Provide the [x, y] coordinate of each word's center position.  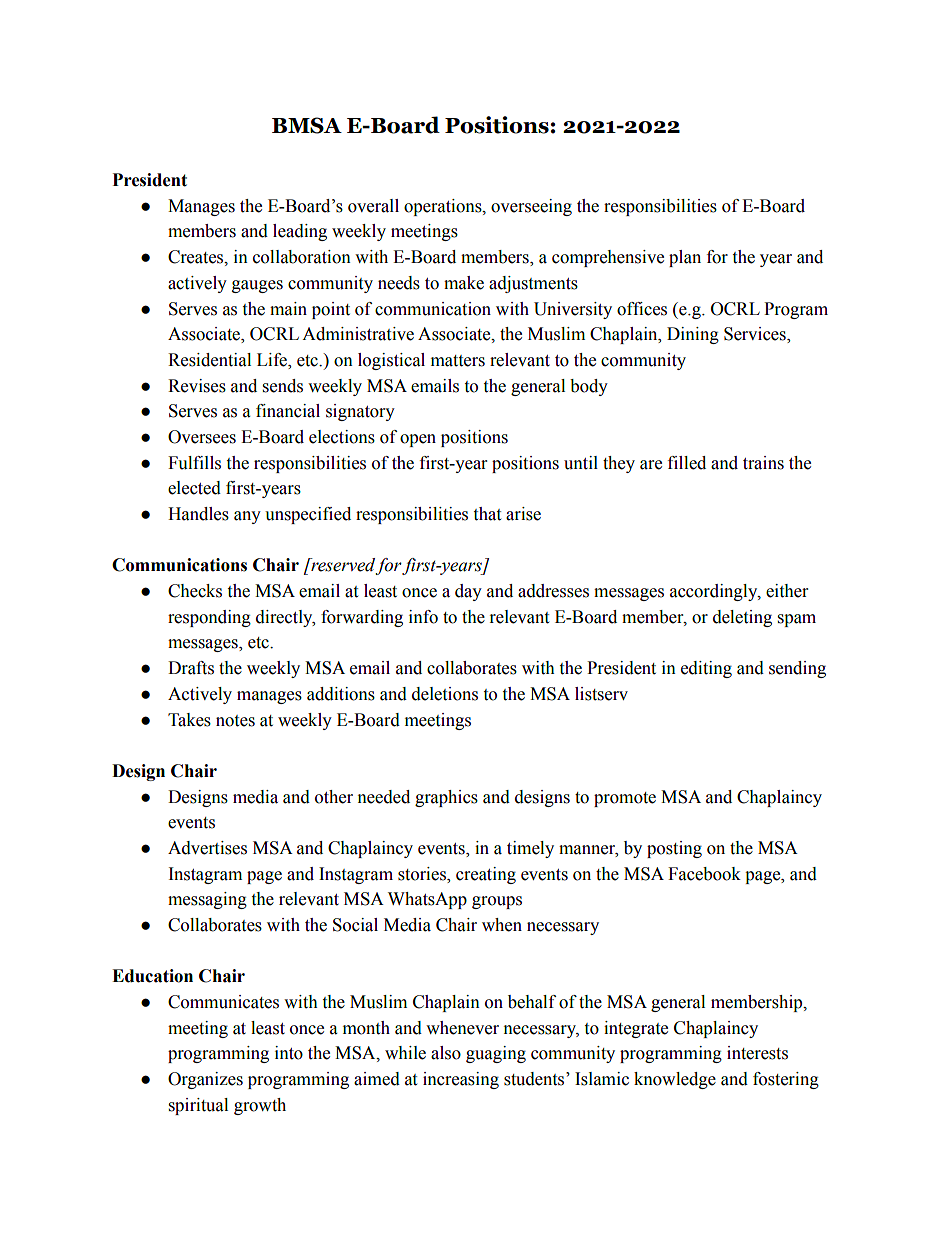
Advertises [207, 848]
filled [687, 463]
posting [674, 849]
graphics [446, 798]
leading [300, 232]
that [487, 514]
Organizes [205, 1080]
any [247, 517]
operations [444, 207]
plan [685, 258]
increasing [461, 1080]
